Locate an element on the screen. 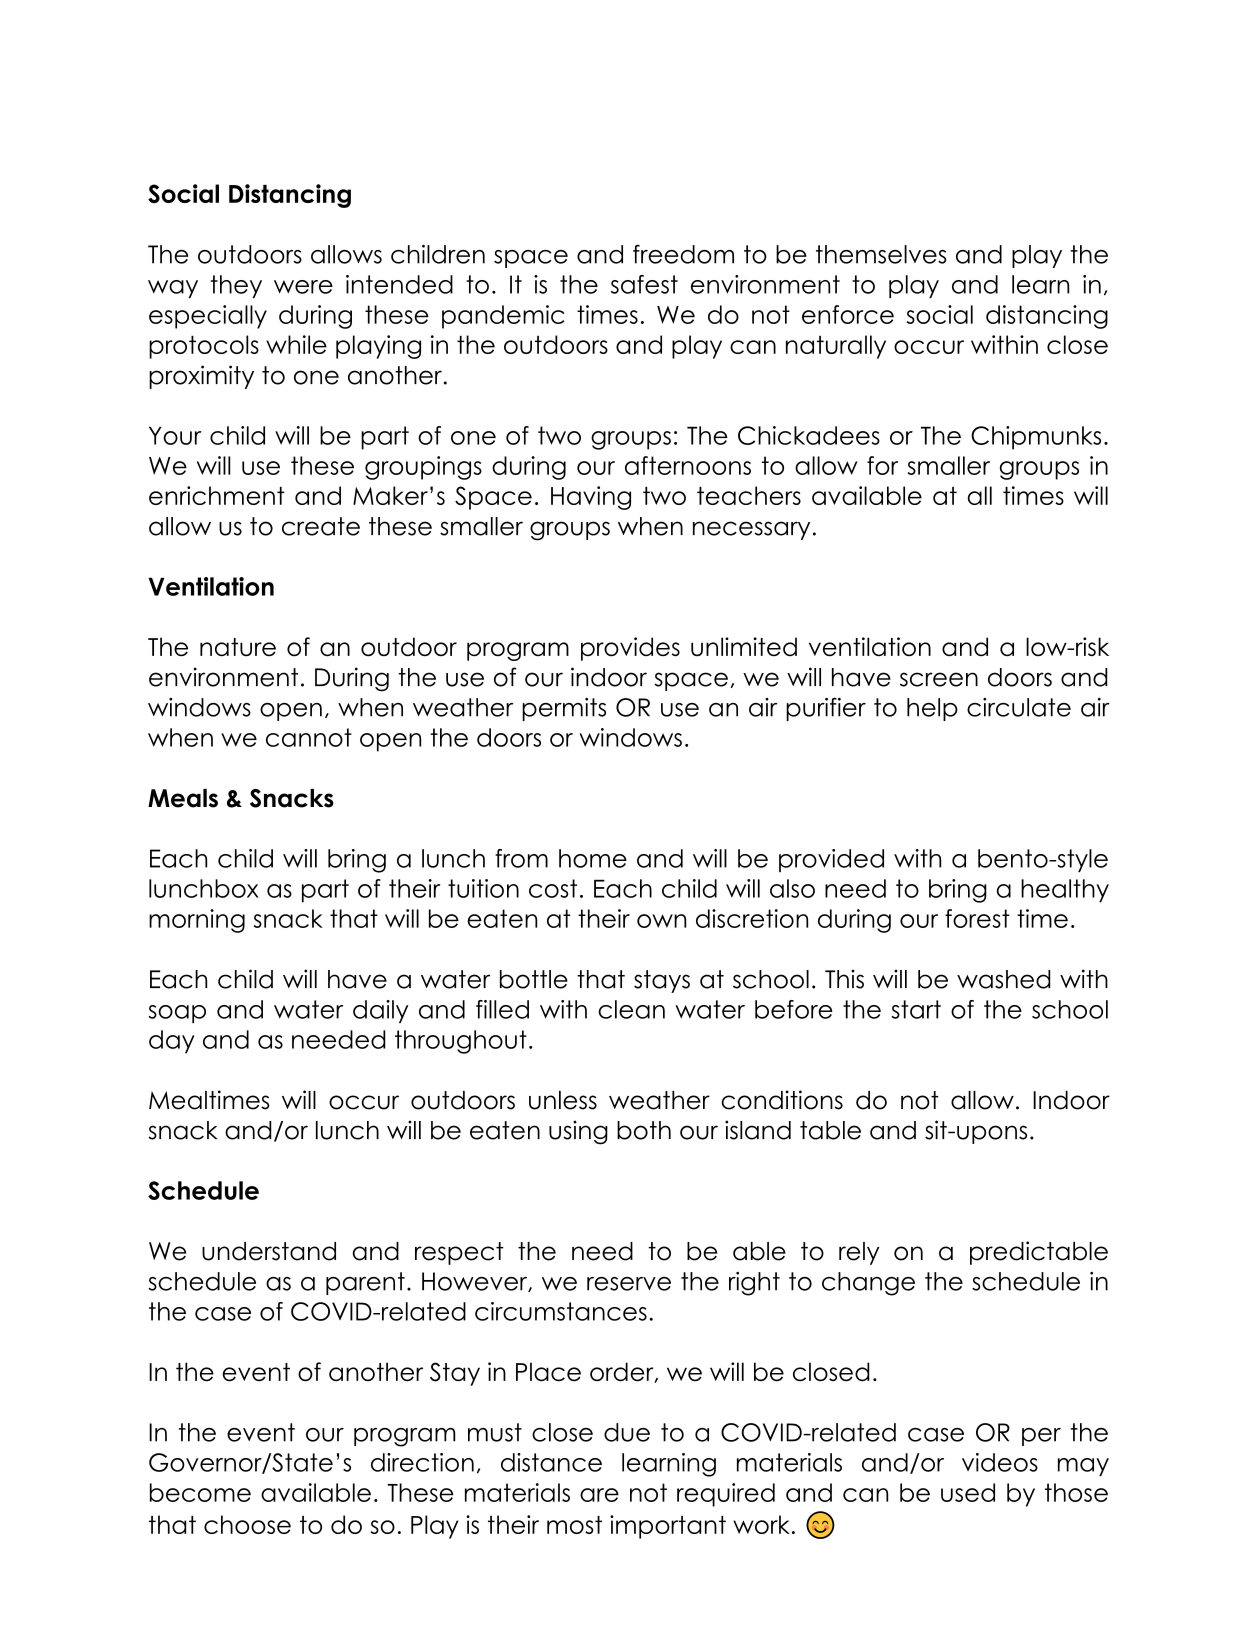 This screenshot has height=1626, width=1257. start is located at coordinates (916, 1009).
